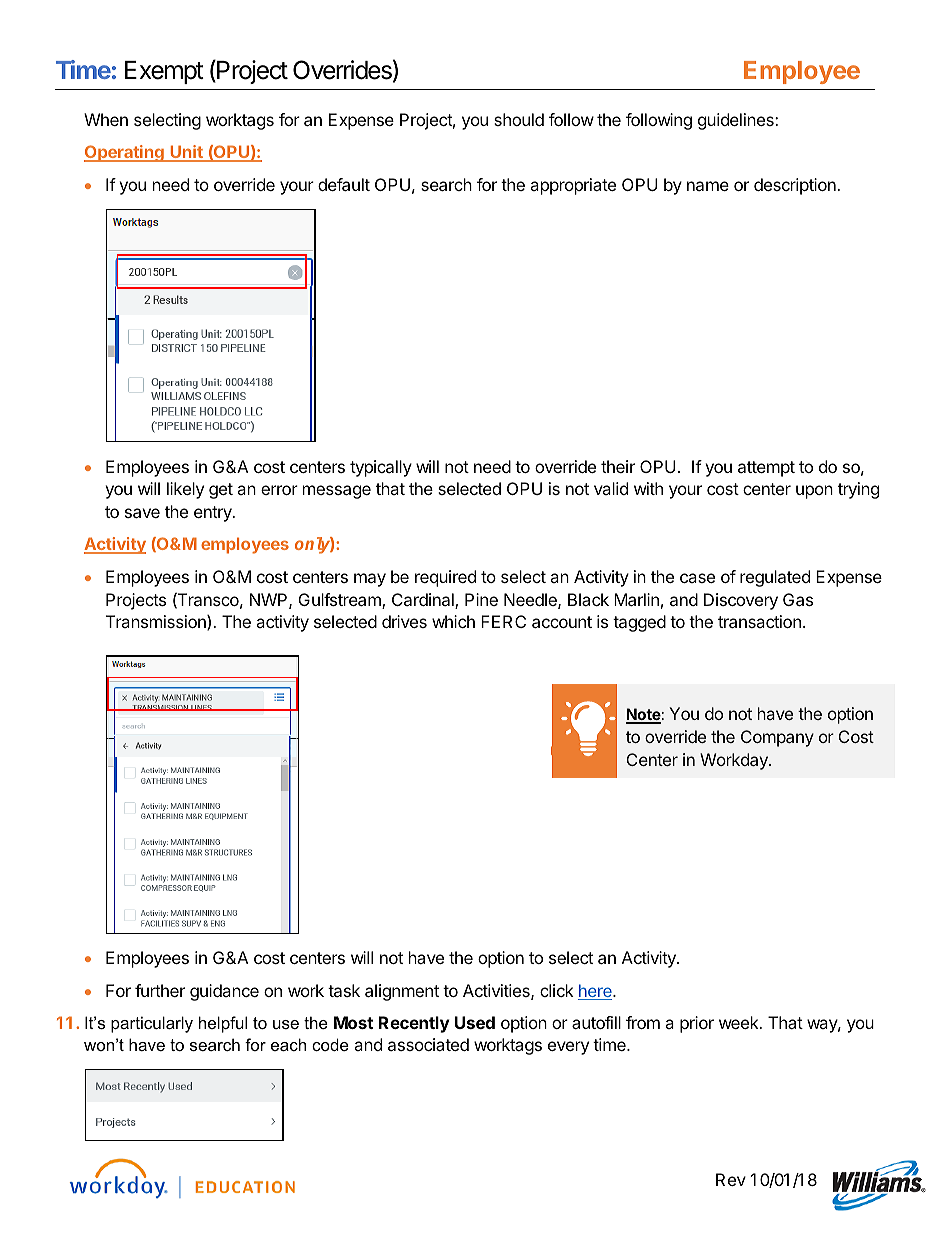 Image resolution: width=952 pixels, height=1233 pixels. What do you see at coordinates (503, 621) in the screenshot?
I see `FERC` at bounding box center [503, 621].
